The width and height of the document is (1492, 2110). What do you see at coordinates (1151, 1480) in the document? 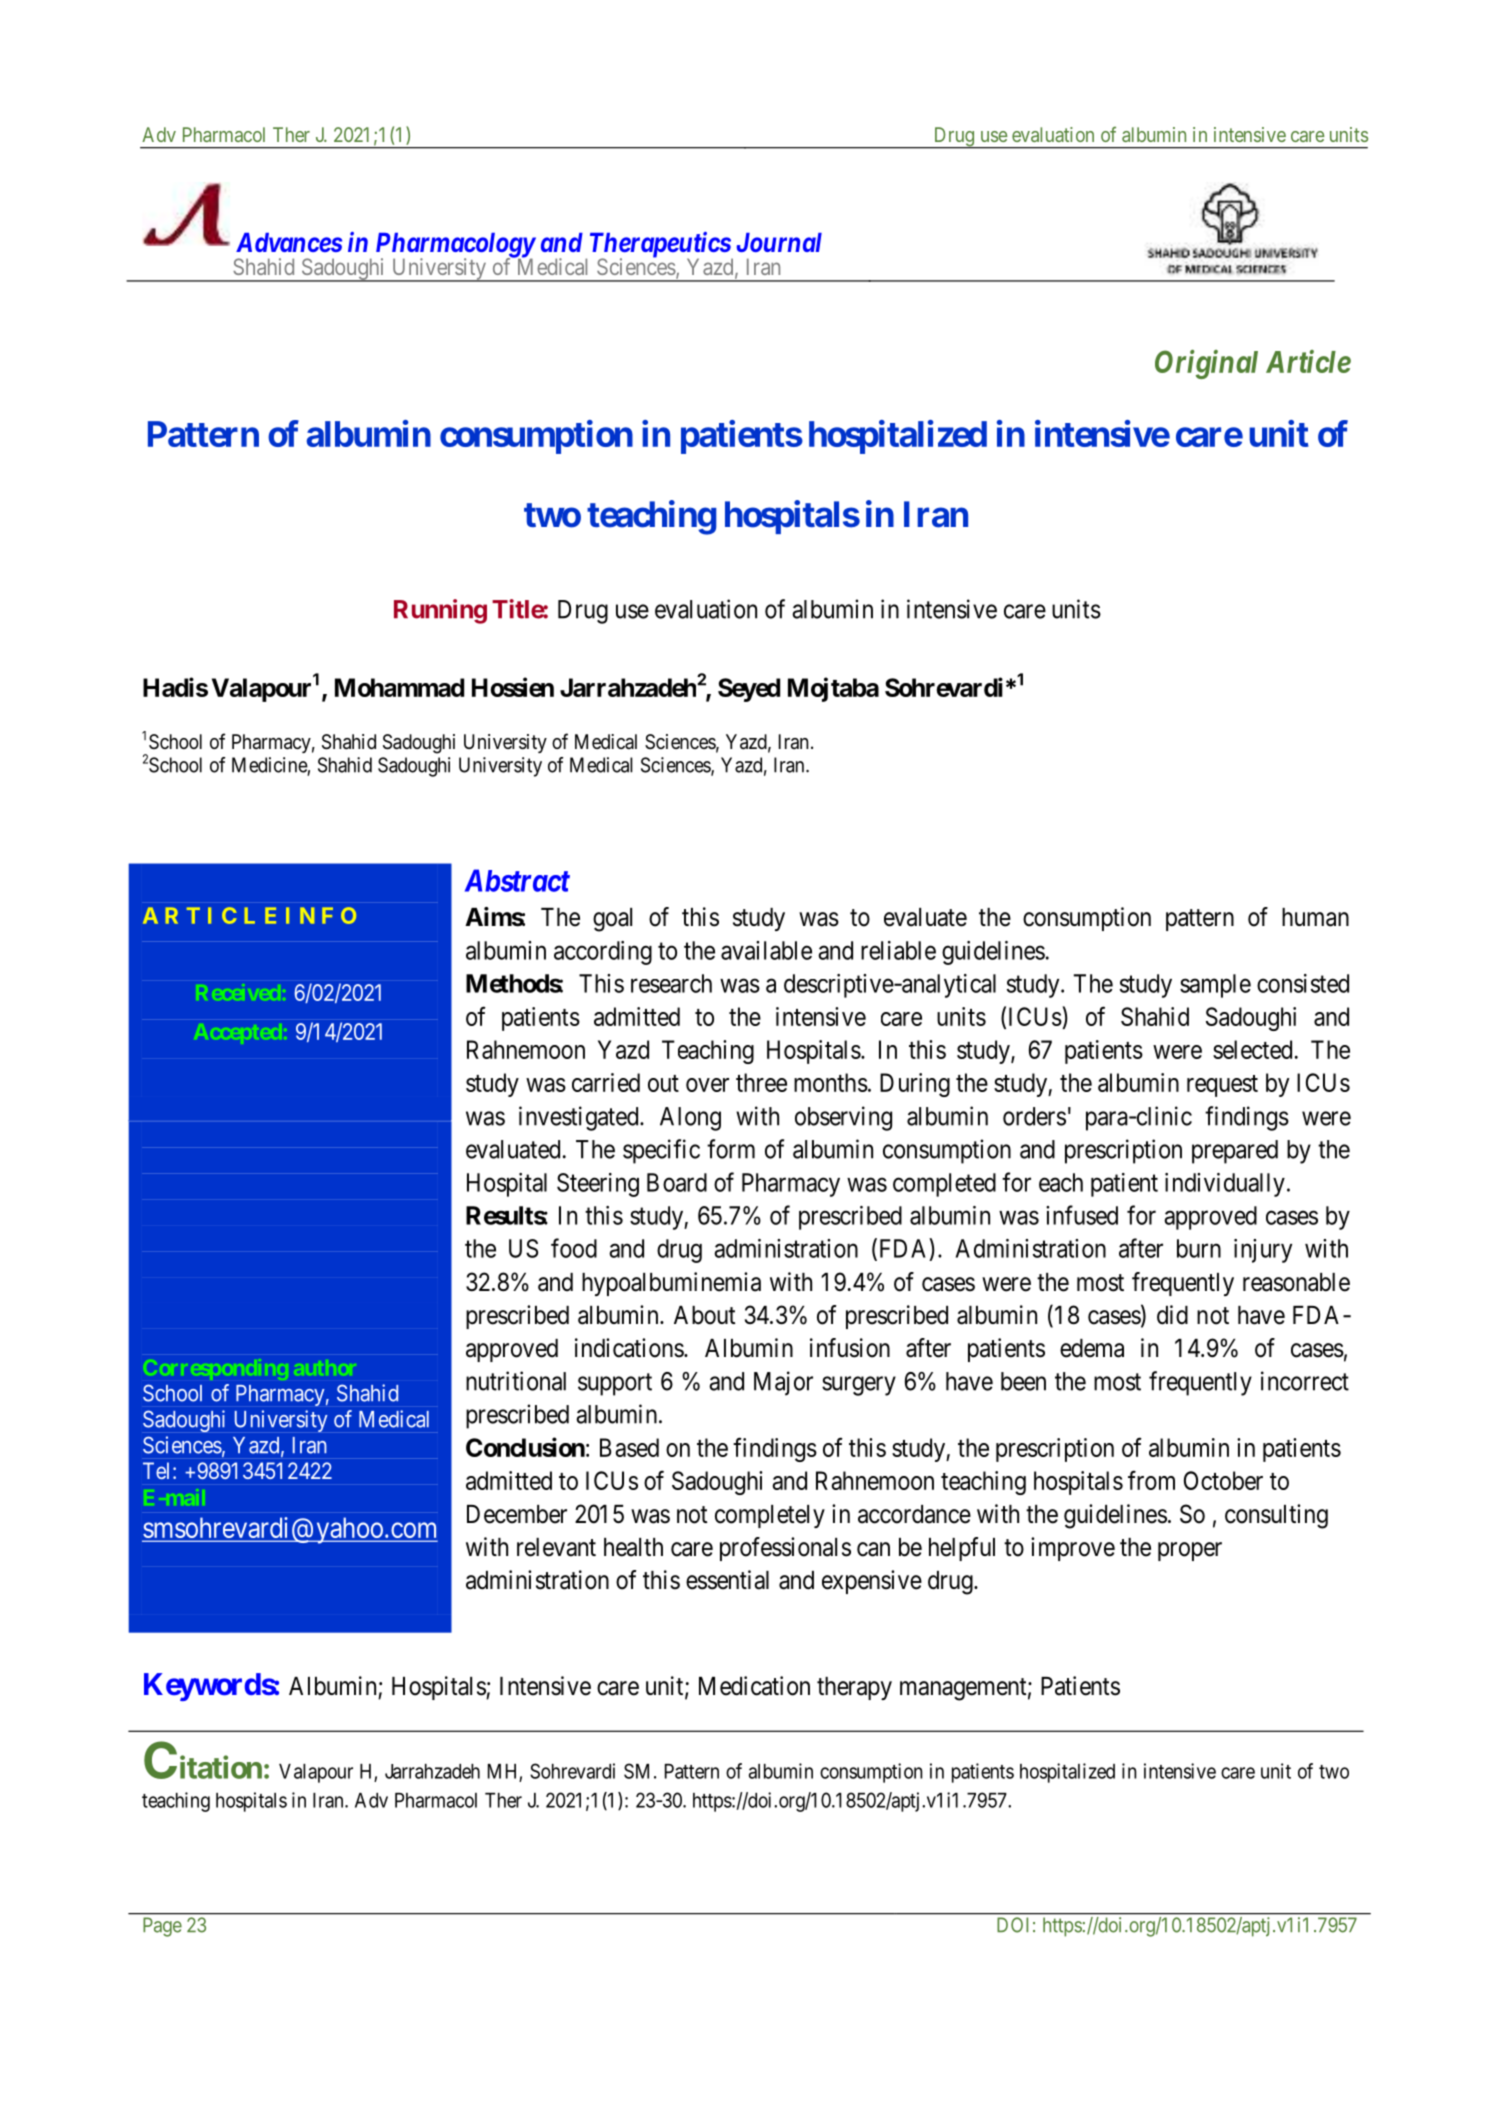
I see `from` at bounding box center [1151, 1480].
